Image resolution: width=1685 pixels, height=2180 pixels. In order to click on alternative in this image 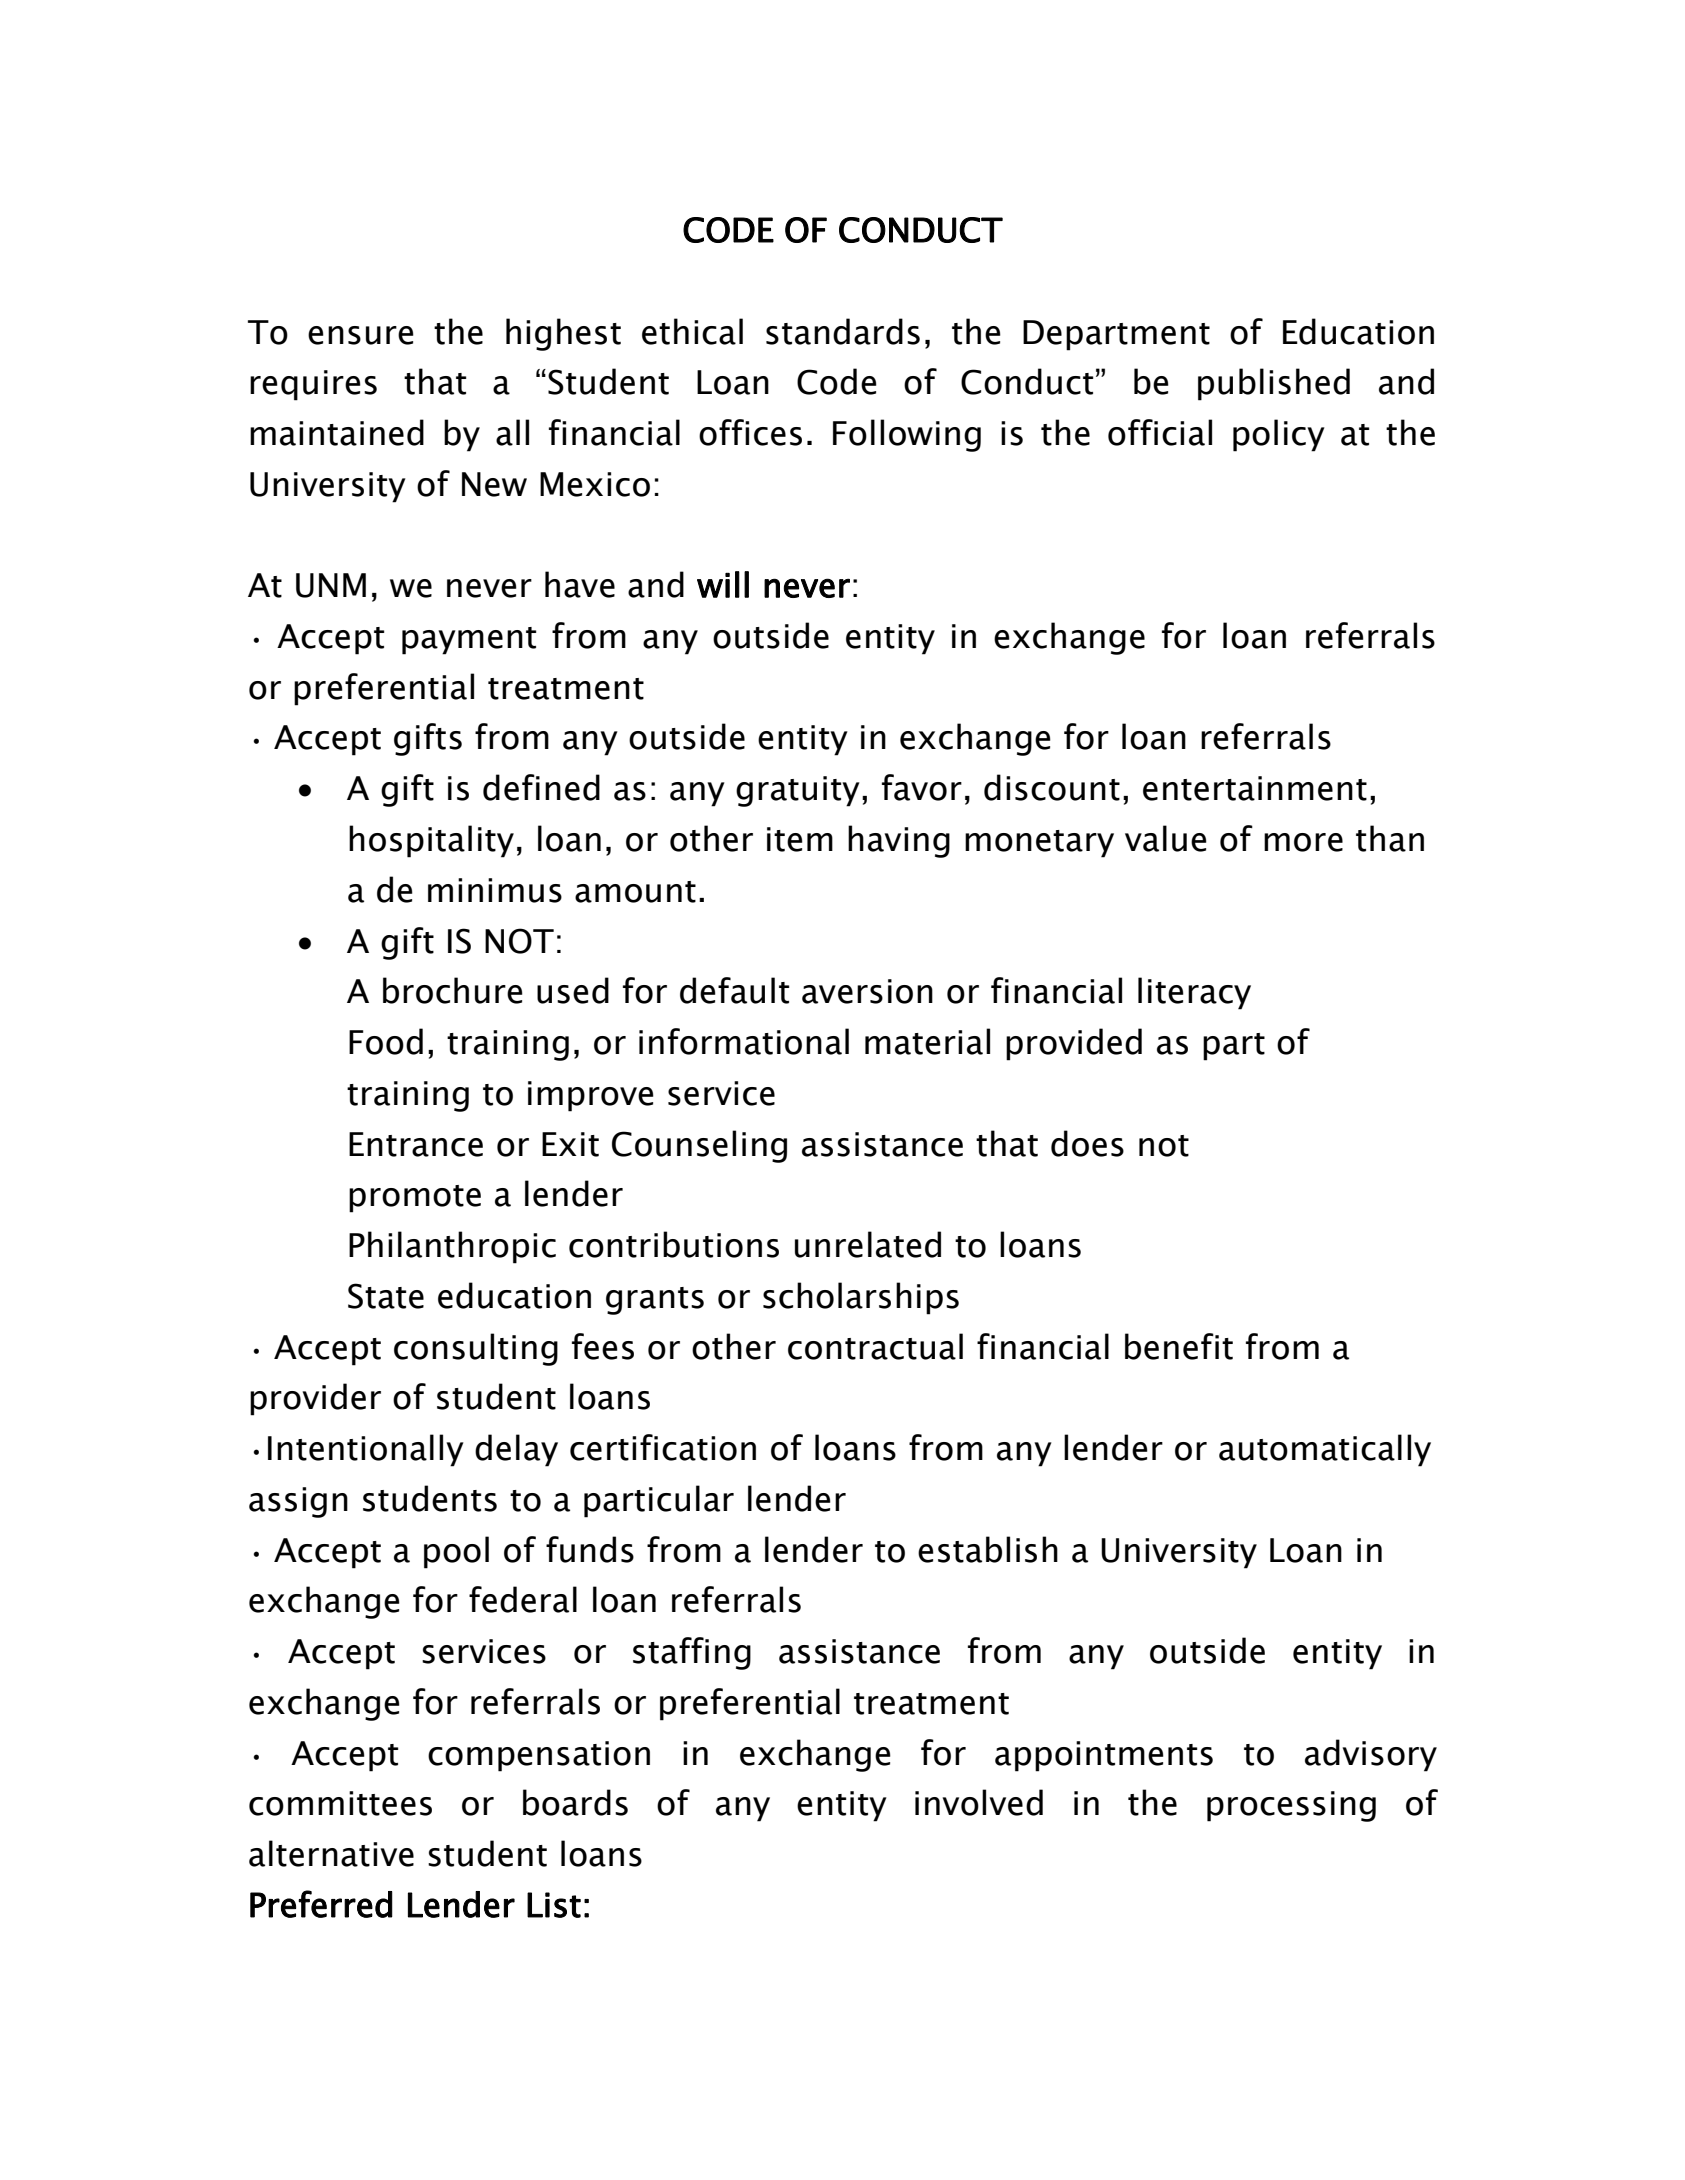, I will do `click(331, 1853)`.
